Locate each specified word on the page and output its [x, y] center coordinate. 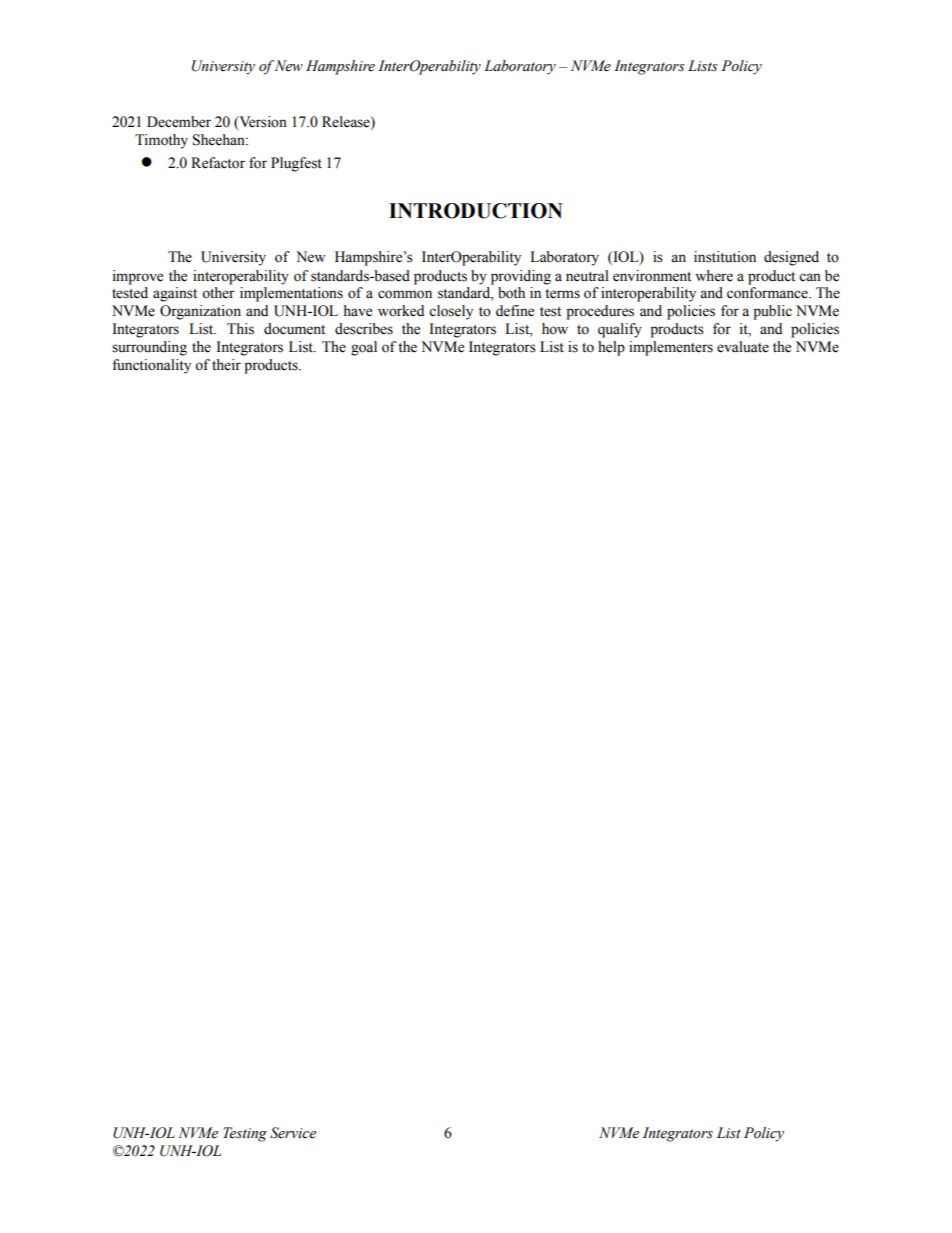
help [611, 348]
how [555, 329]
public [772, 312]
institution [725, 257]
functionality [151, 366]
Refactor [218, 163]
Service [293, 1133]
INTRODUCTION [476, 211]
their [226, 365]
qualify [620, 330]
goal [364, 348]
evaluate [743, 347]
